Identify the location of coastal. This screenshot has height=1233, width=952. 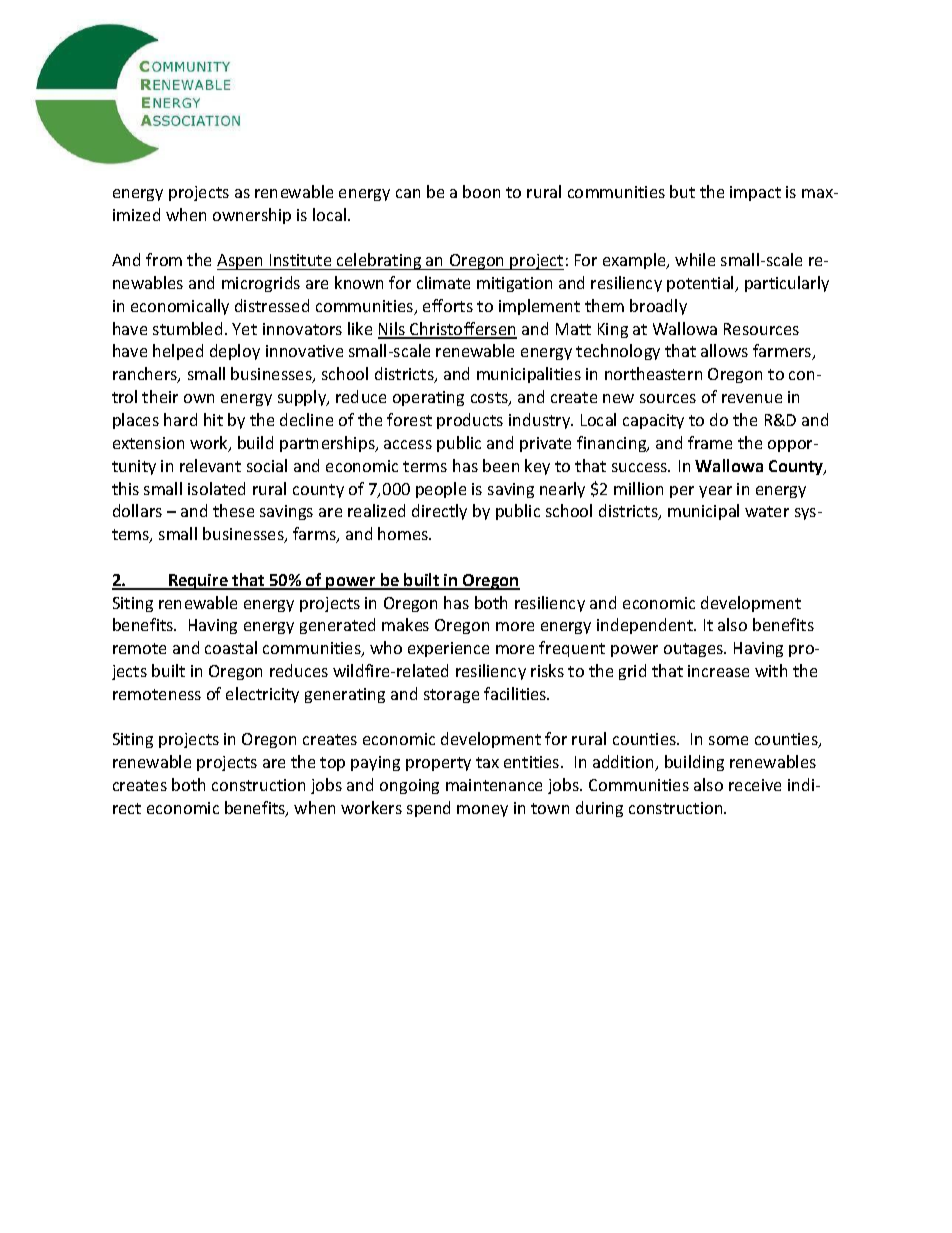
(231, 647).
